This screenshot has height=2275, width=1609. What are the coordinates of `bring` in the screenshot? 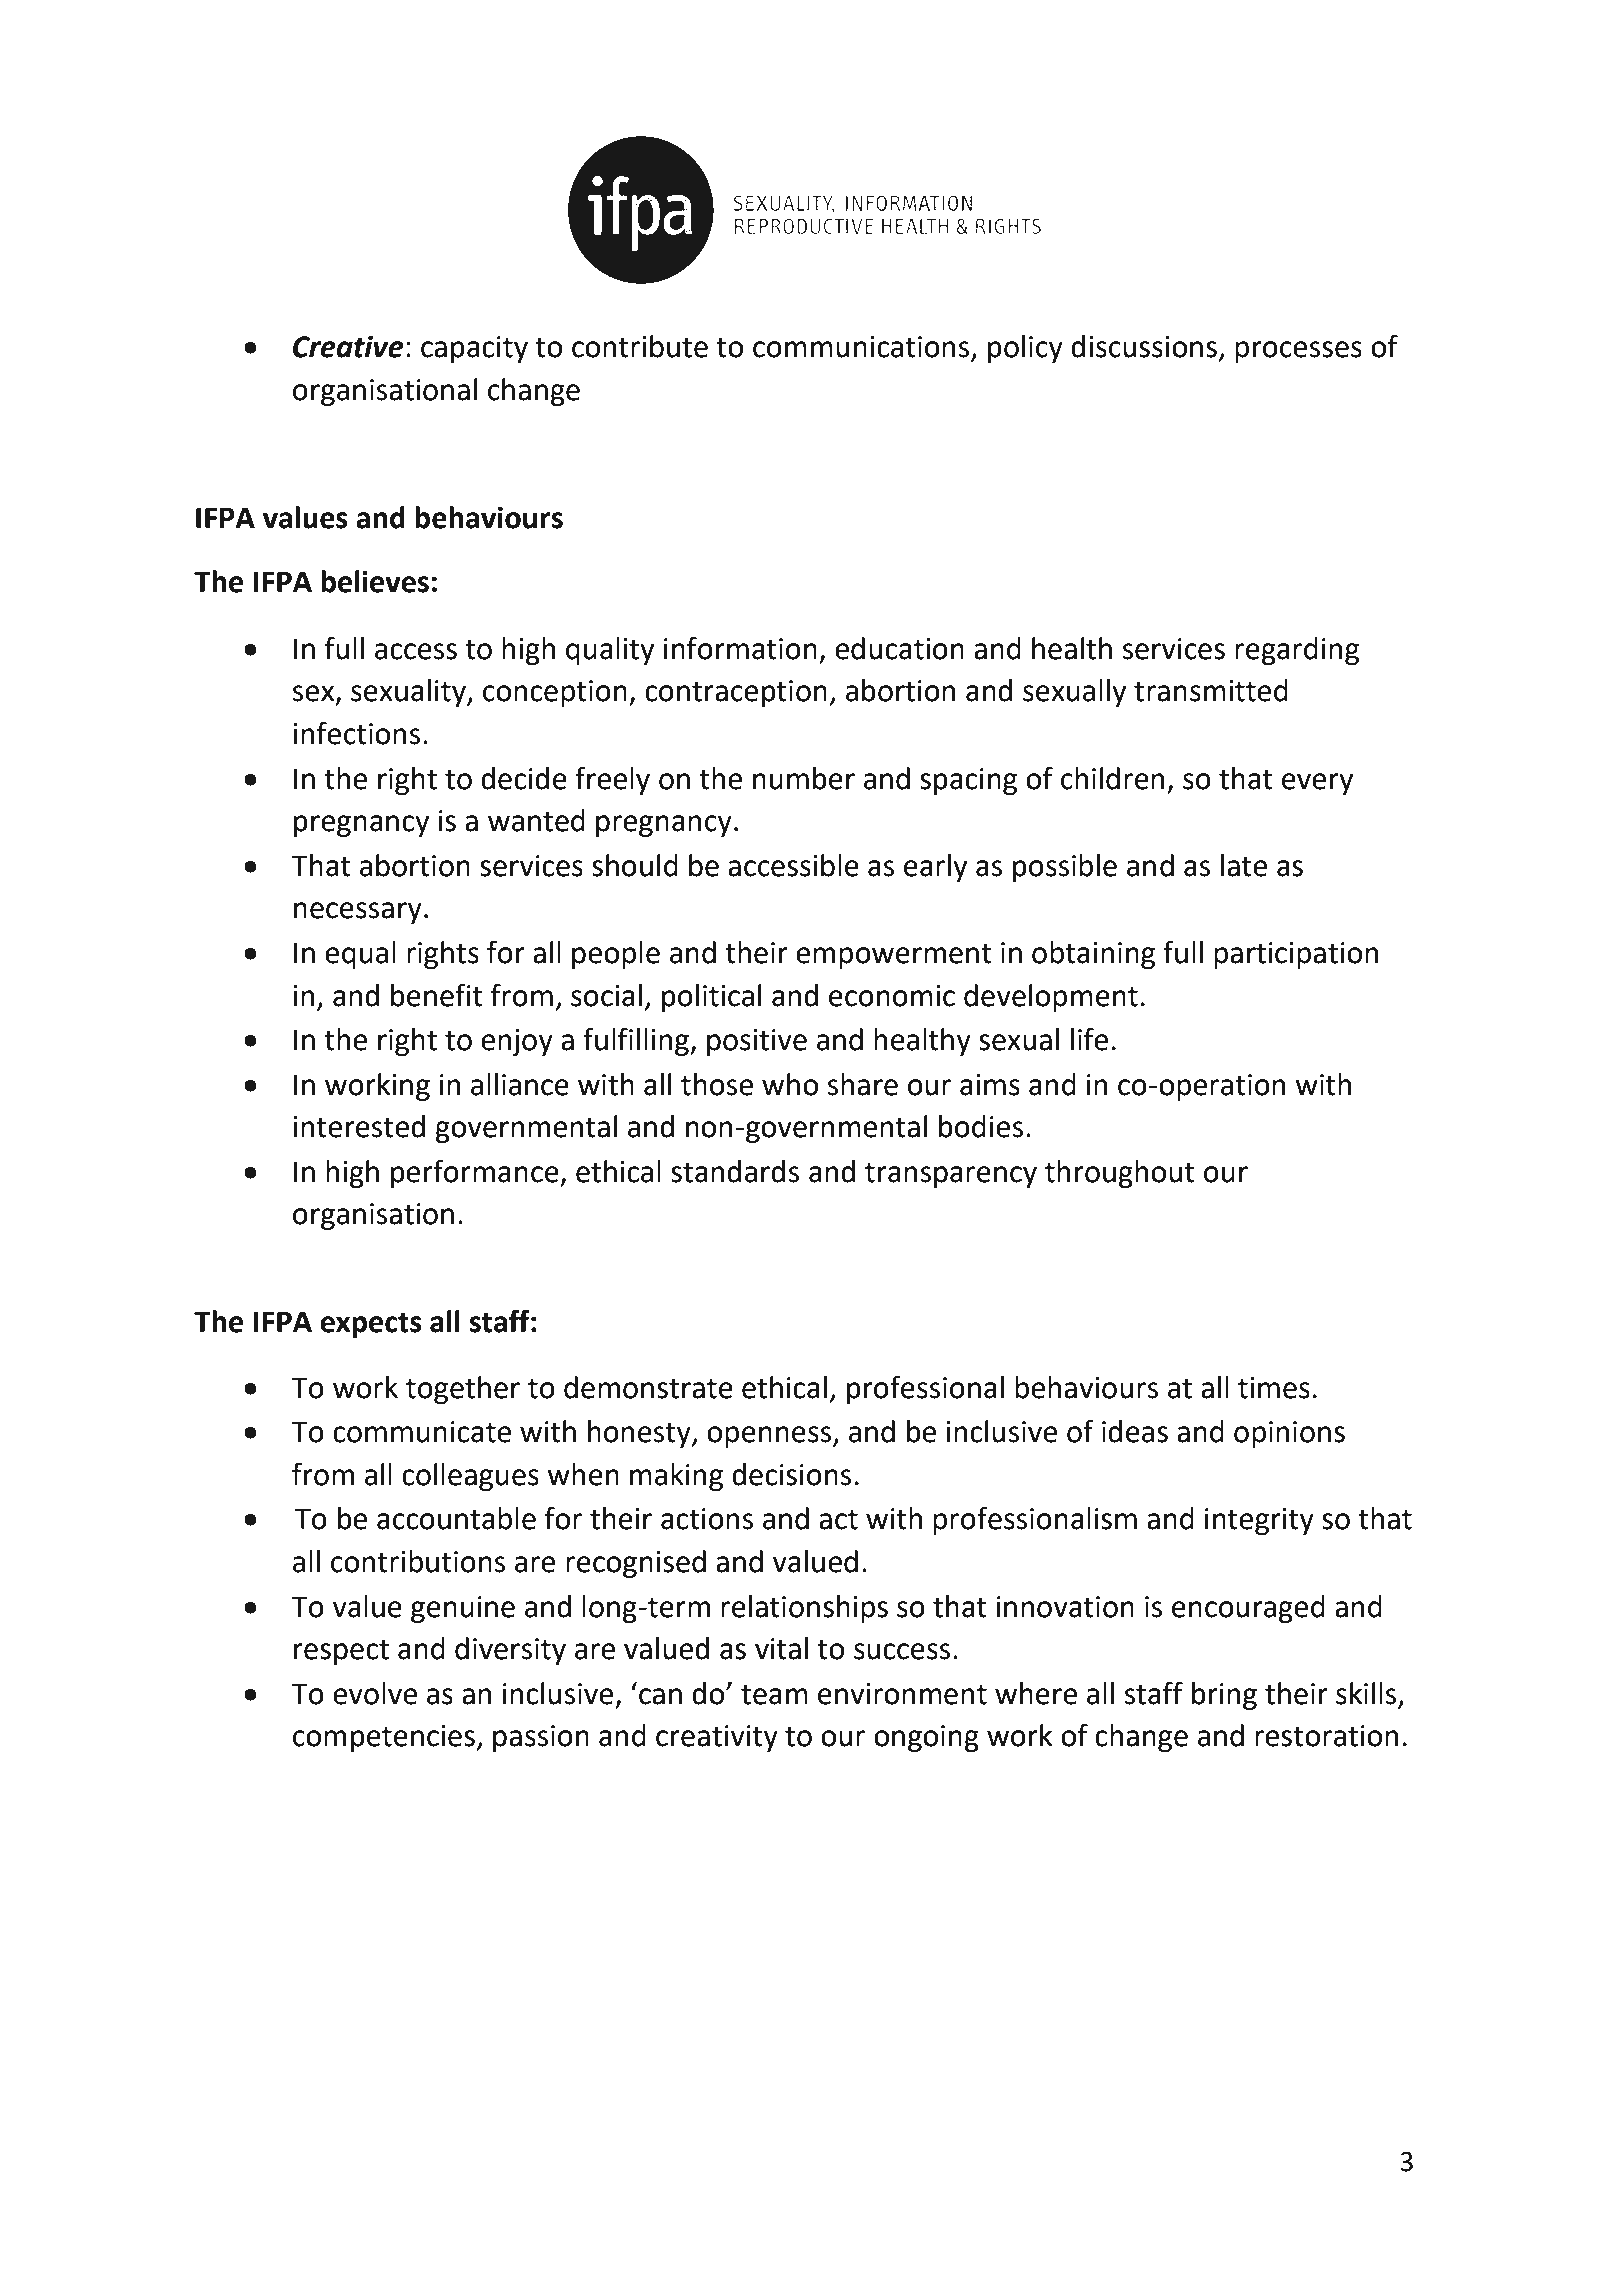 It's located at (1224, 1696).
